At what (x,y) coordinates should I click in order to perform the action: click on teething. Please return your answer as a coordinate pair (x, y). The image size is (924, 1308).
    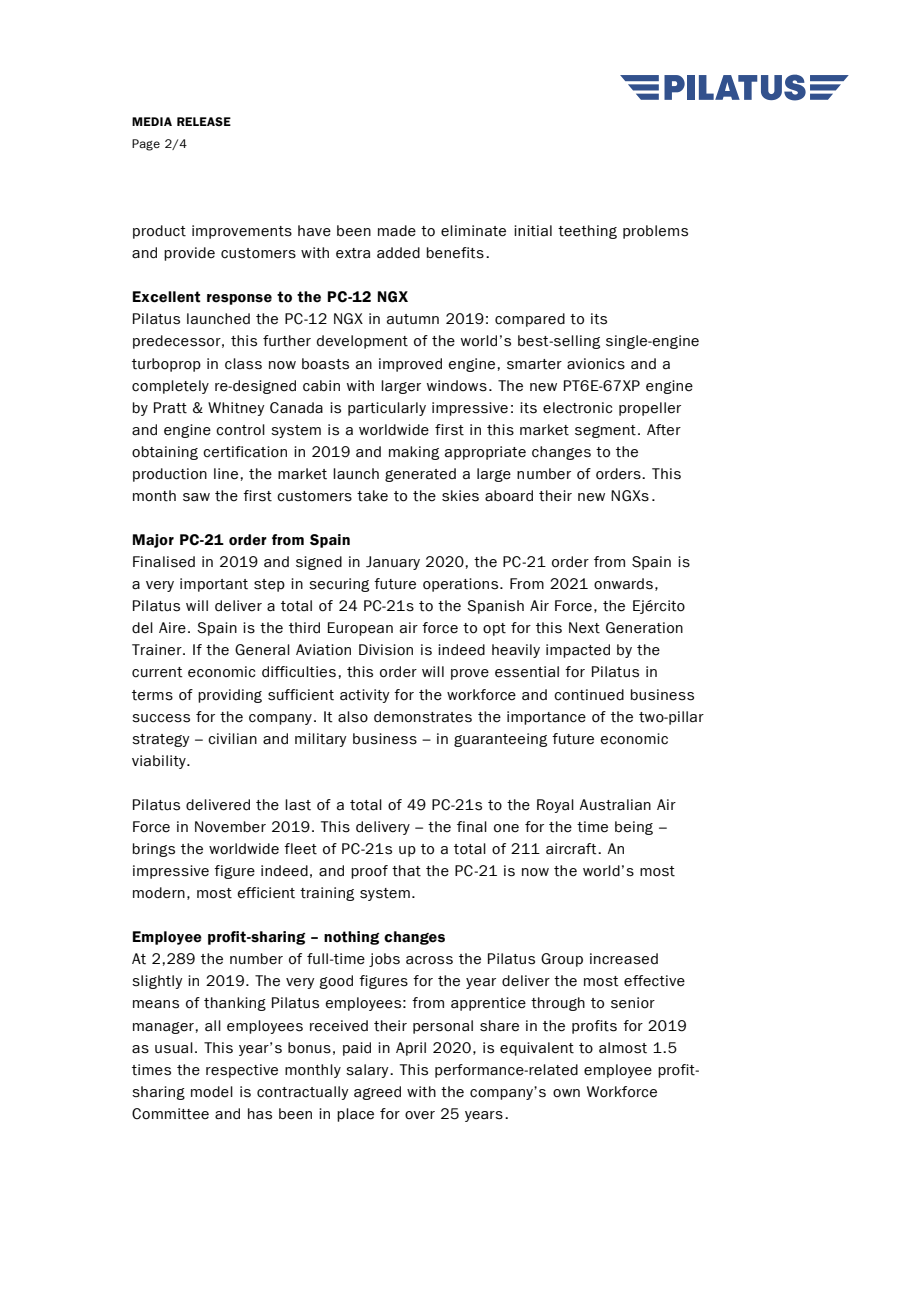
    Looking at the image, I should click on (587, 232).
